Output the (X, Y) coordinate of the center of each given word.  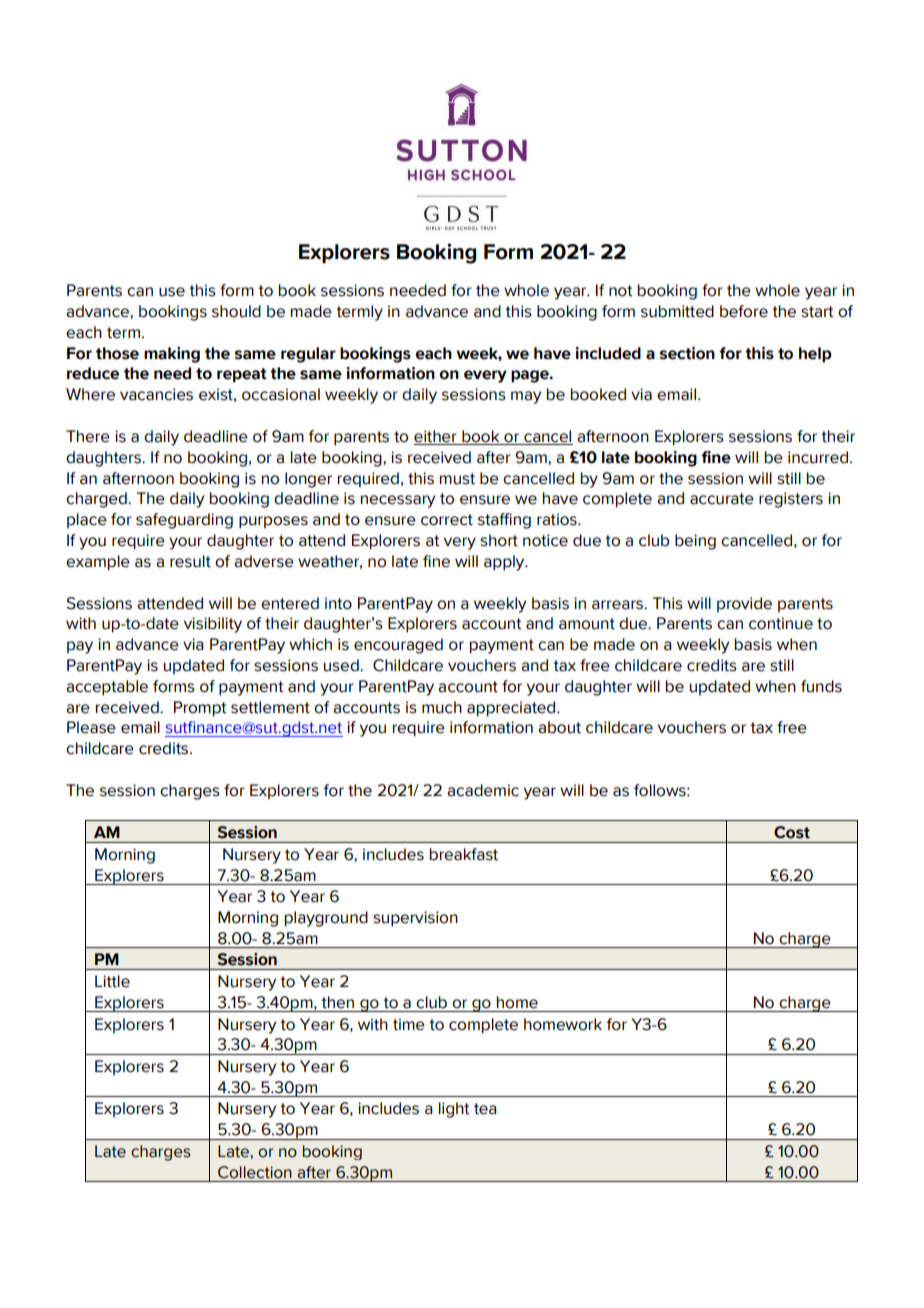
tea (485, 1109)
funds (821, 686)
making (172, 355)
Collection (255, 1172)
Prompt (200, 709)
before (744, 311)
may (526, 397)
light (454, 1110)
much (442, 707)
